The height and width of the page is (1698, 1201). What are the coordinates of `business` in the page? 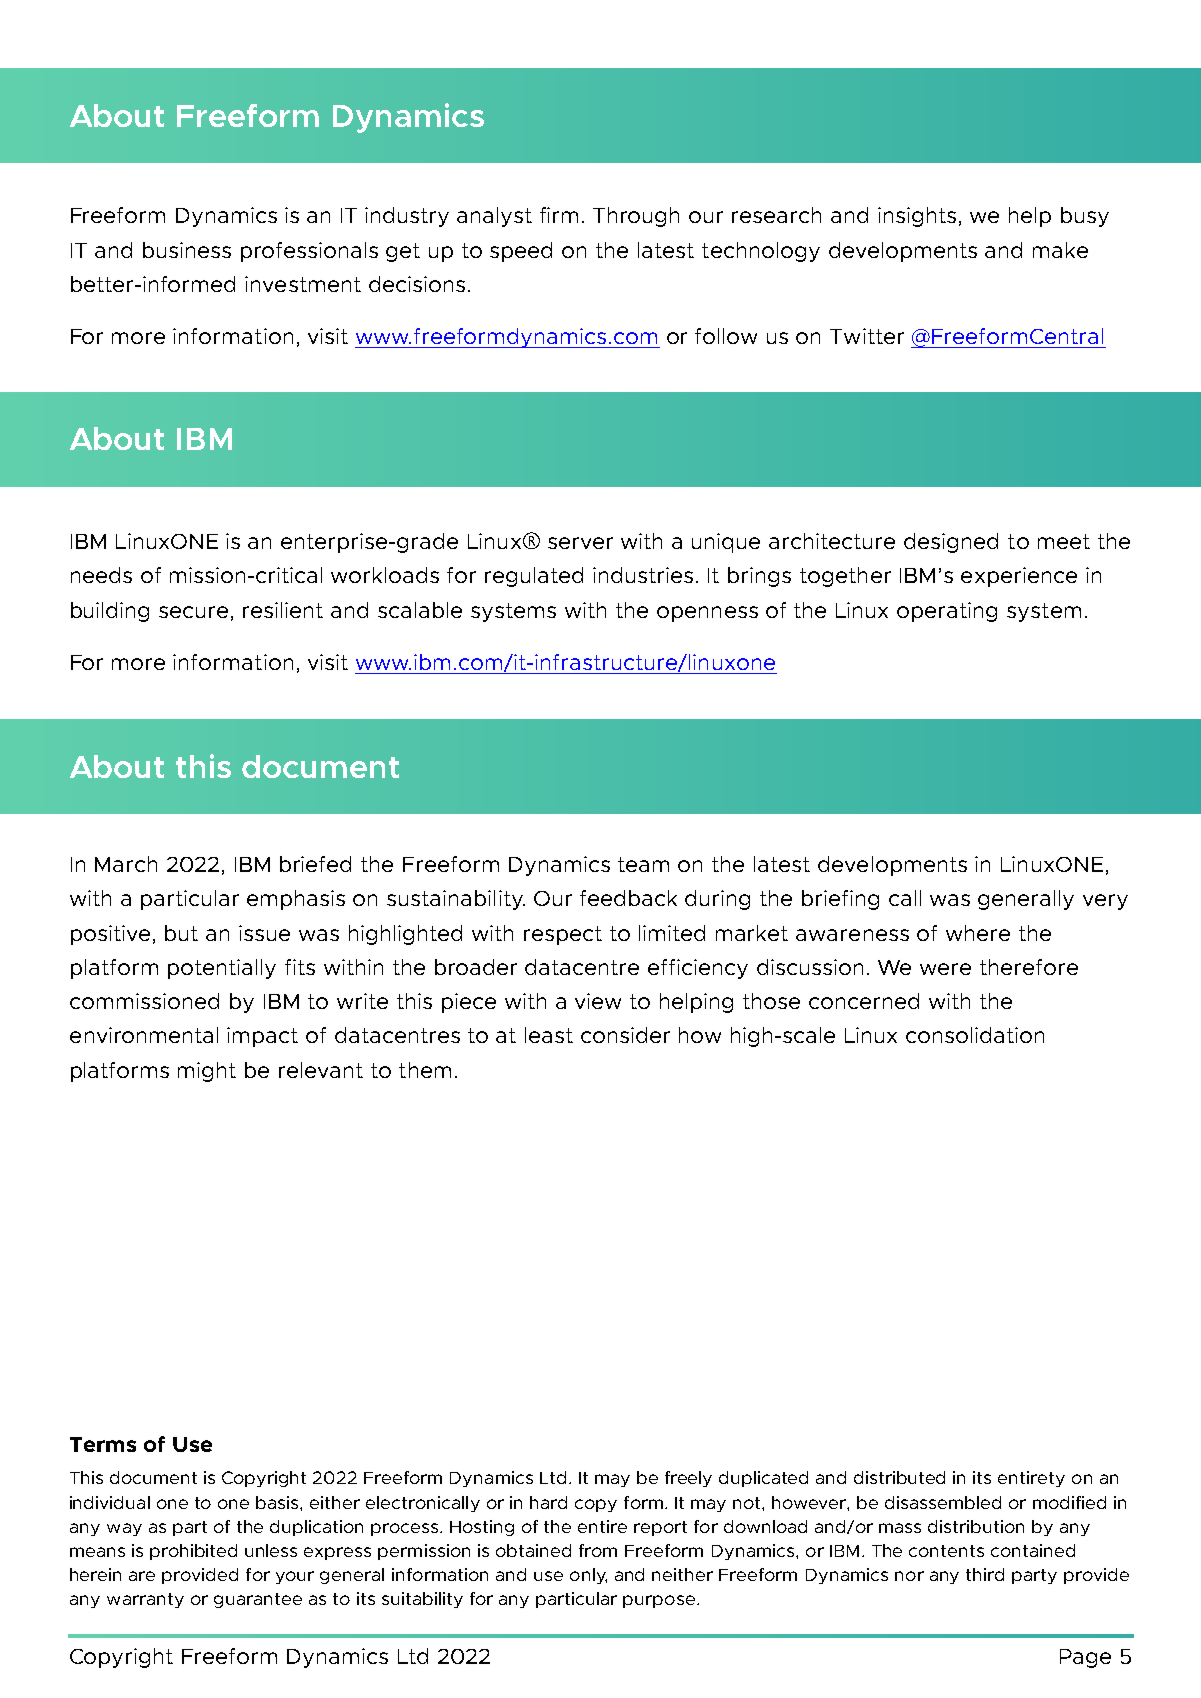 It's located at (187, 250).
